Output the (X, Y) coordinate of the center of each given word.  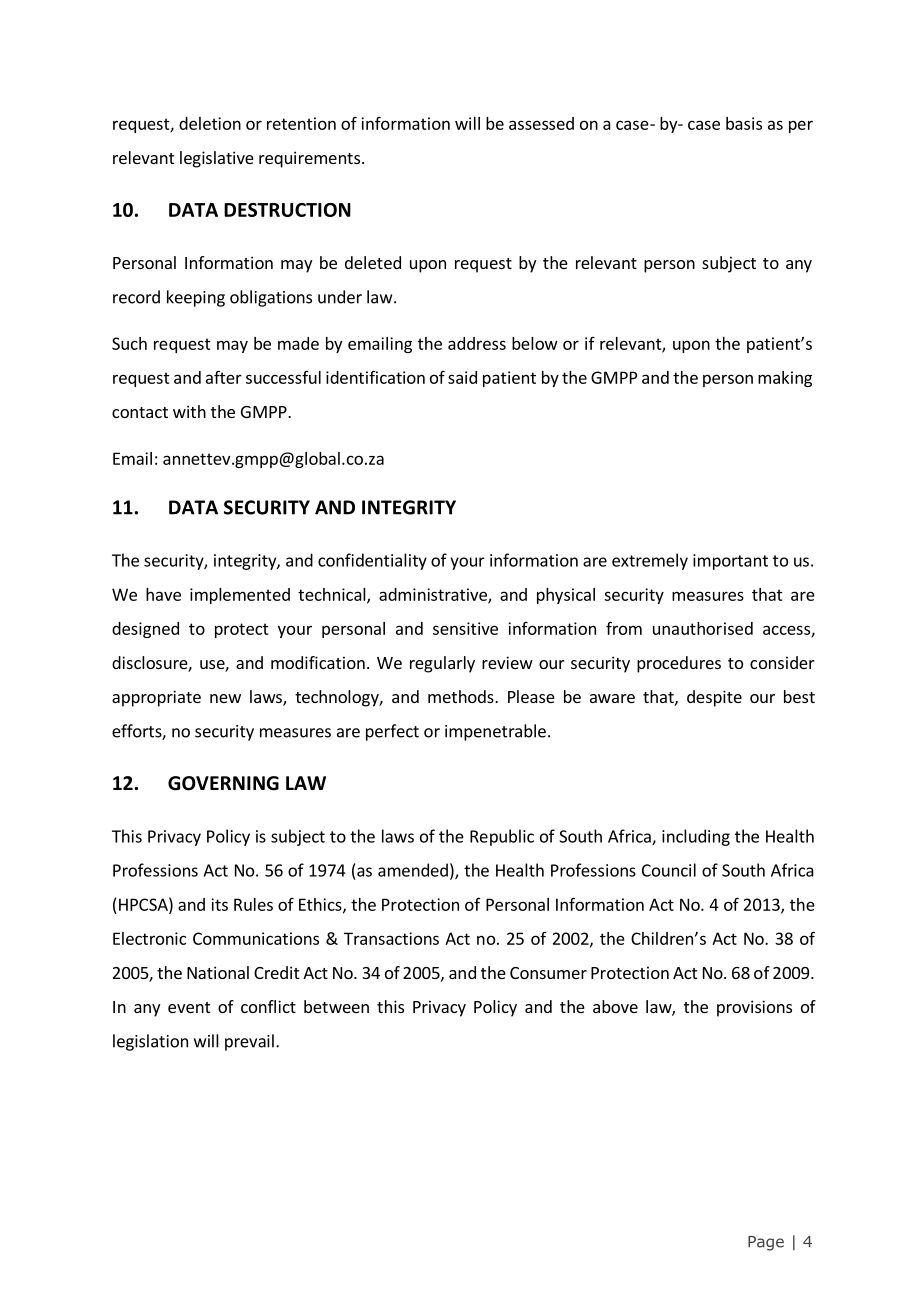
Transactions (391, 938)
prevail (249, 1042)
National (218, 972)
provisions (754, 1008)
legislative (217, 159)
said (462, 377)
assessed (541, 123)
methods (462, 696)
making (785, 379)
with (189, 411)
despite (714, 698)
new (225, 698)
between (336, 1006)
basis (744, 123)
